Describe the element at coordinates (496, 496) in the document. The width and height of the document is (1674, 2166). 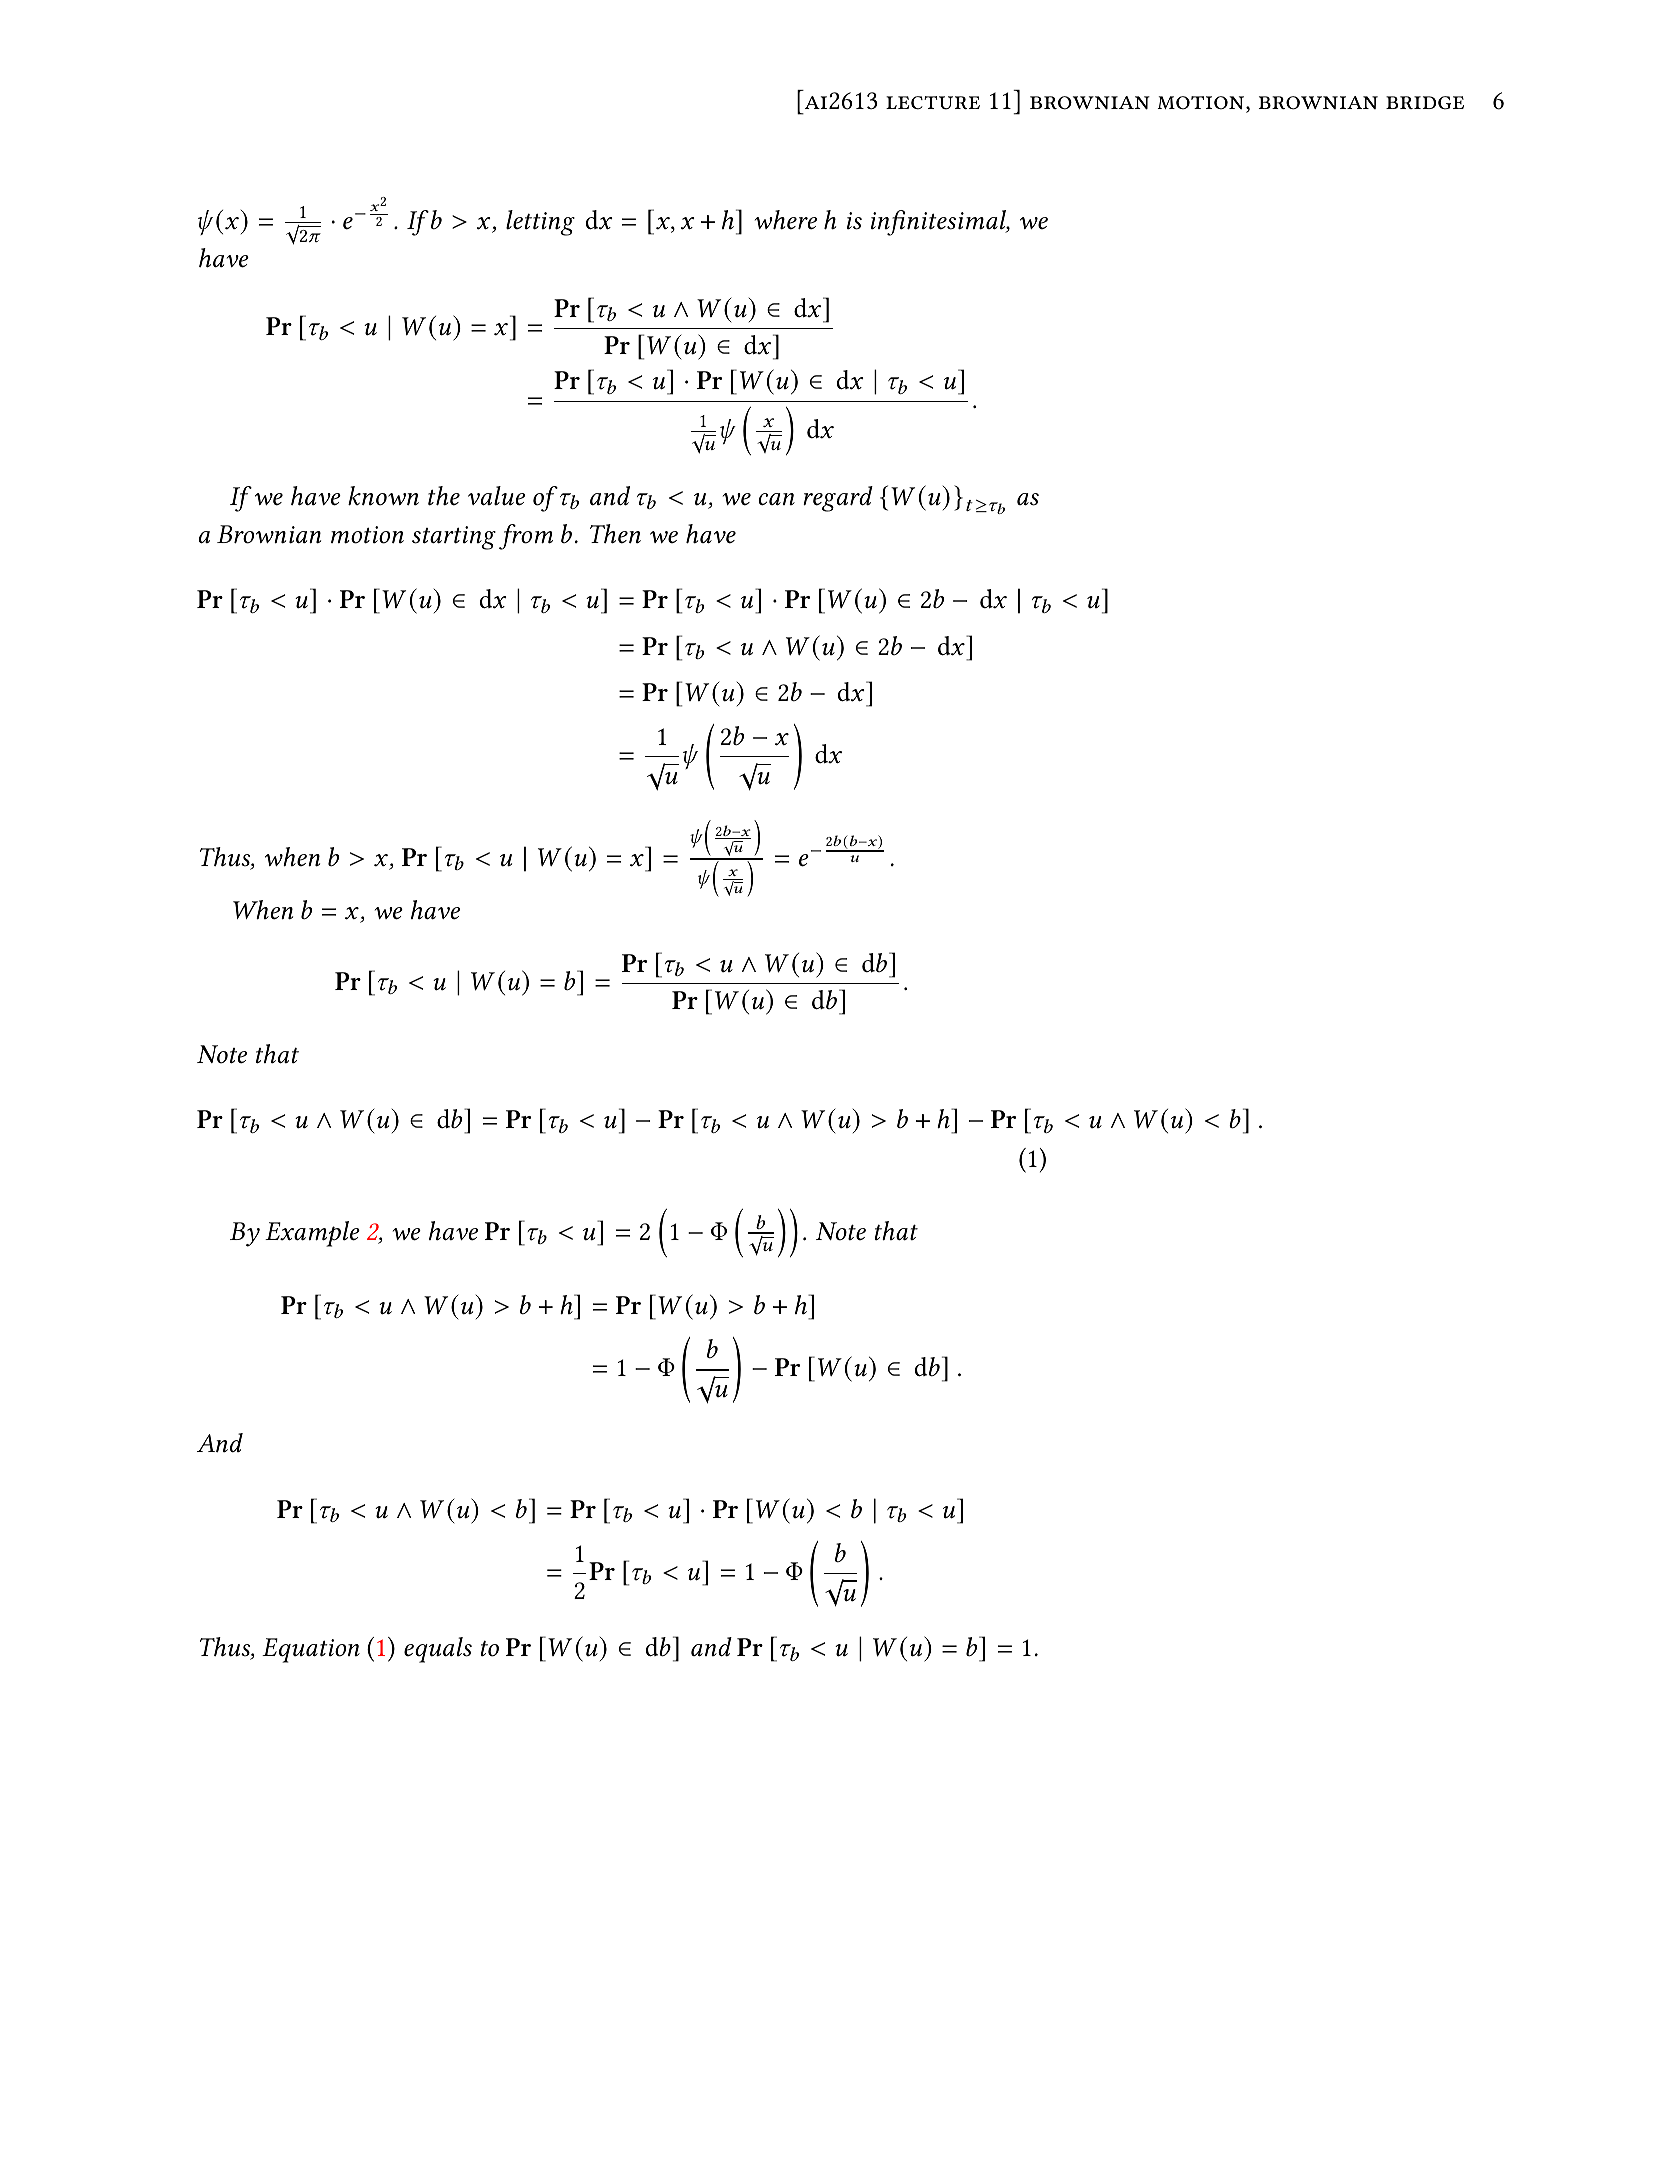
I see `value` at that location.
